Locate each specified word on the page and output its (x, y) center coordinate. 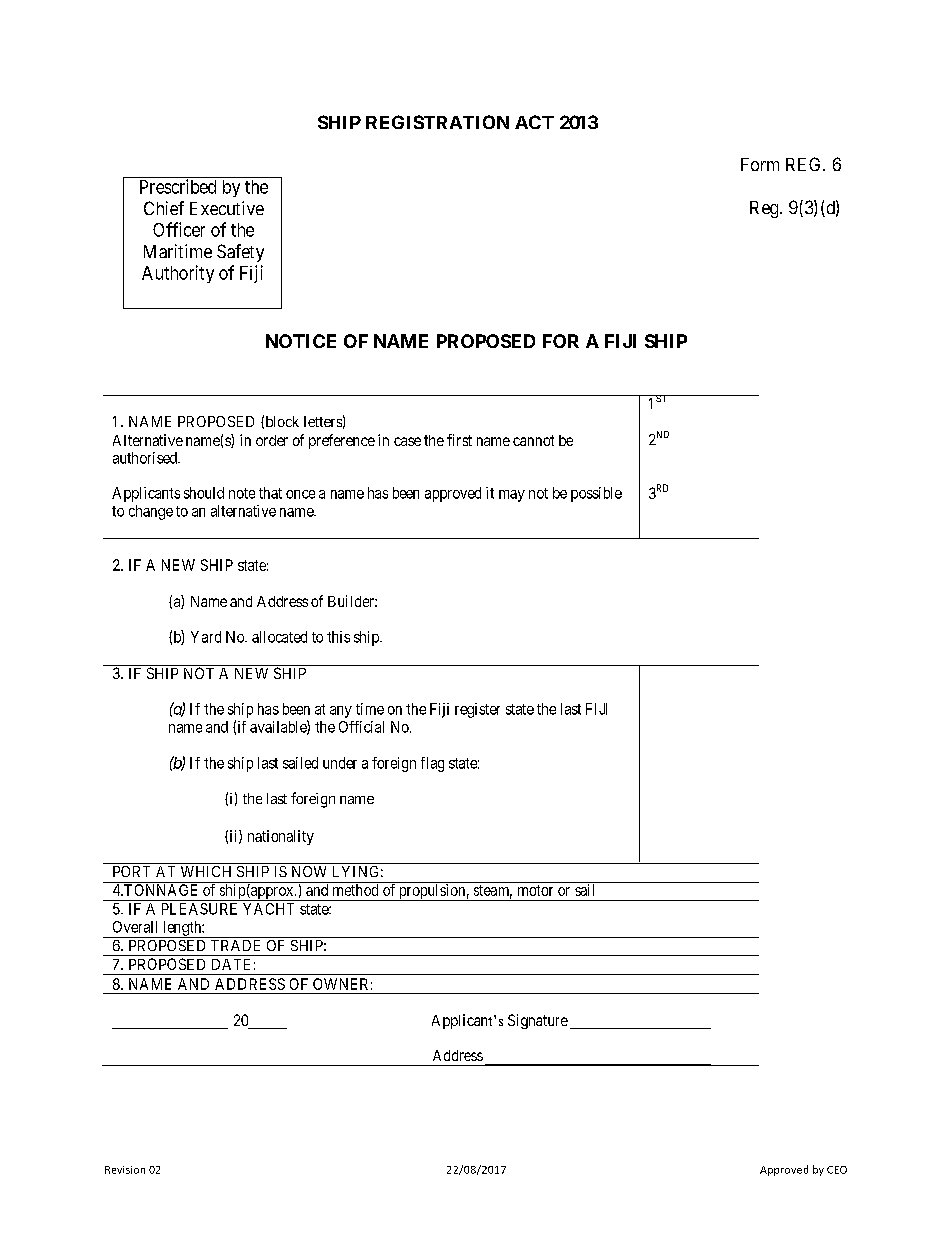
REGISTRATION (437, 122)
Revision (125, 1170)
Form (760, 164)
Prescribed (178, 186)
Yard (206, 637)
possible (596, 494)
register (477, 710)
